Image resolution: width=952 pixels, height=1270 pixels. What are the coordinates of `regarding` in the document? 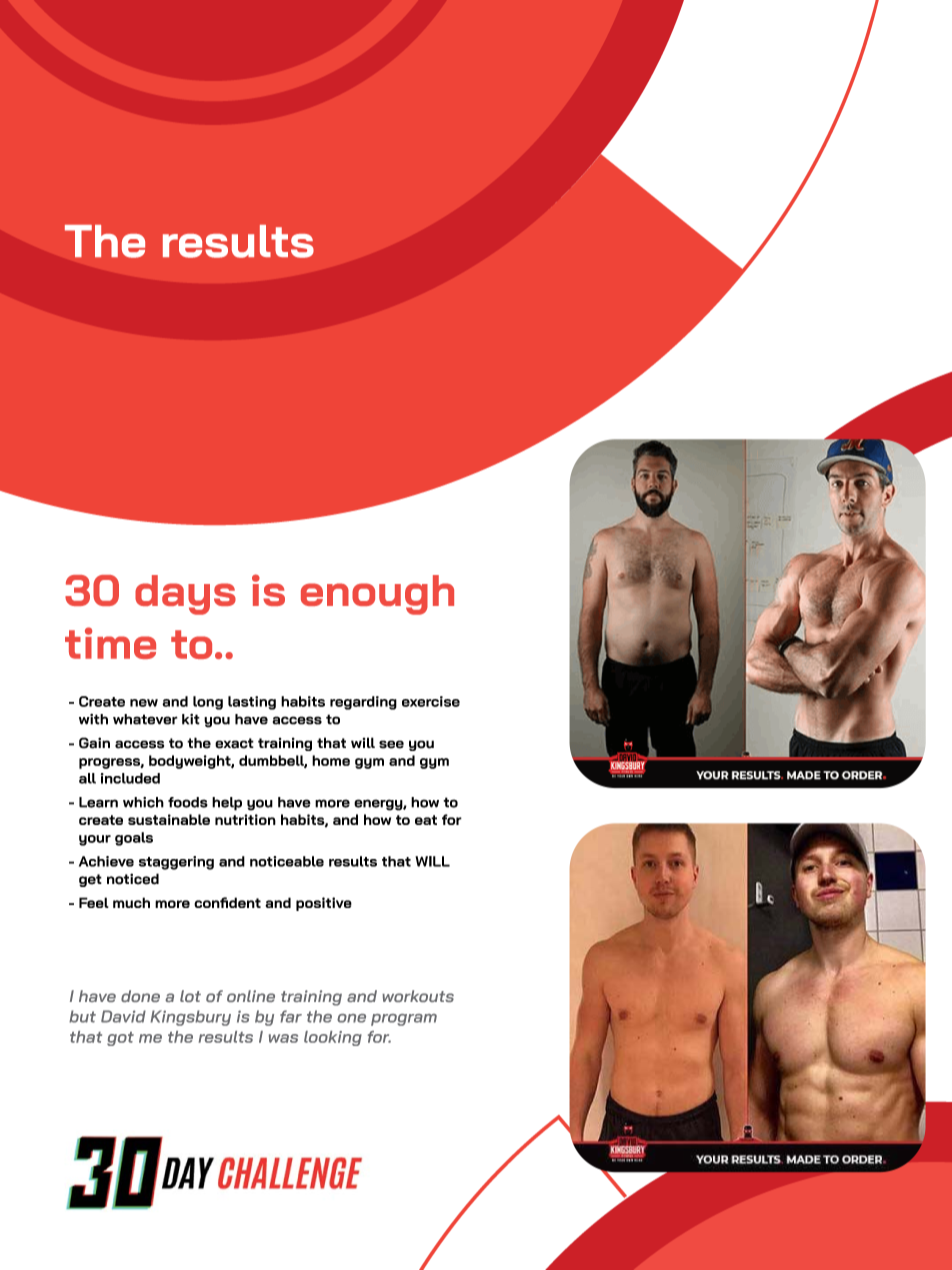 It's located at (363, 703).
